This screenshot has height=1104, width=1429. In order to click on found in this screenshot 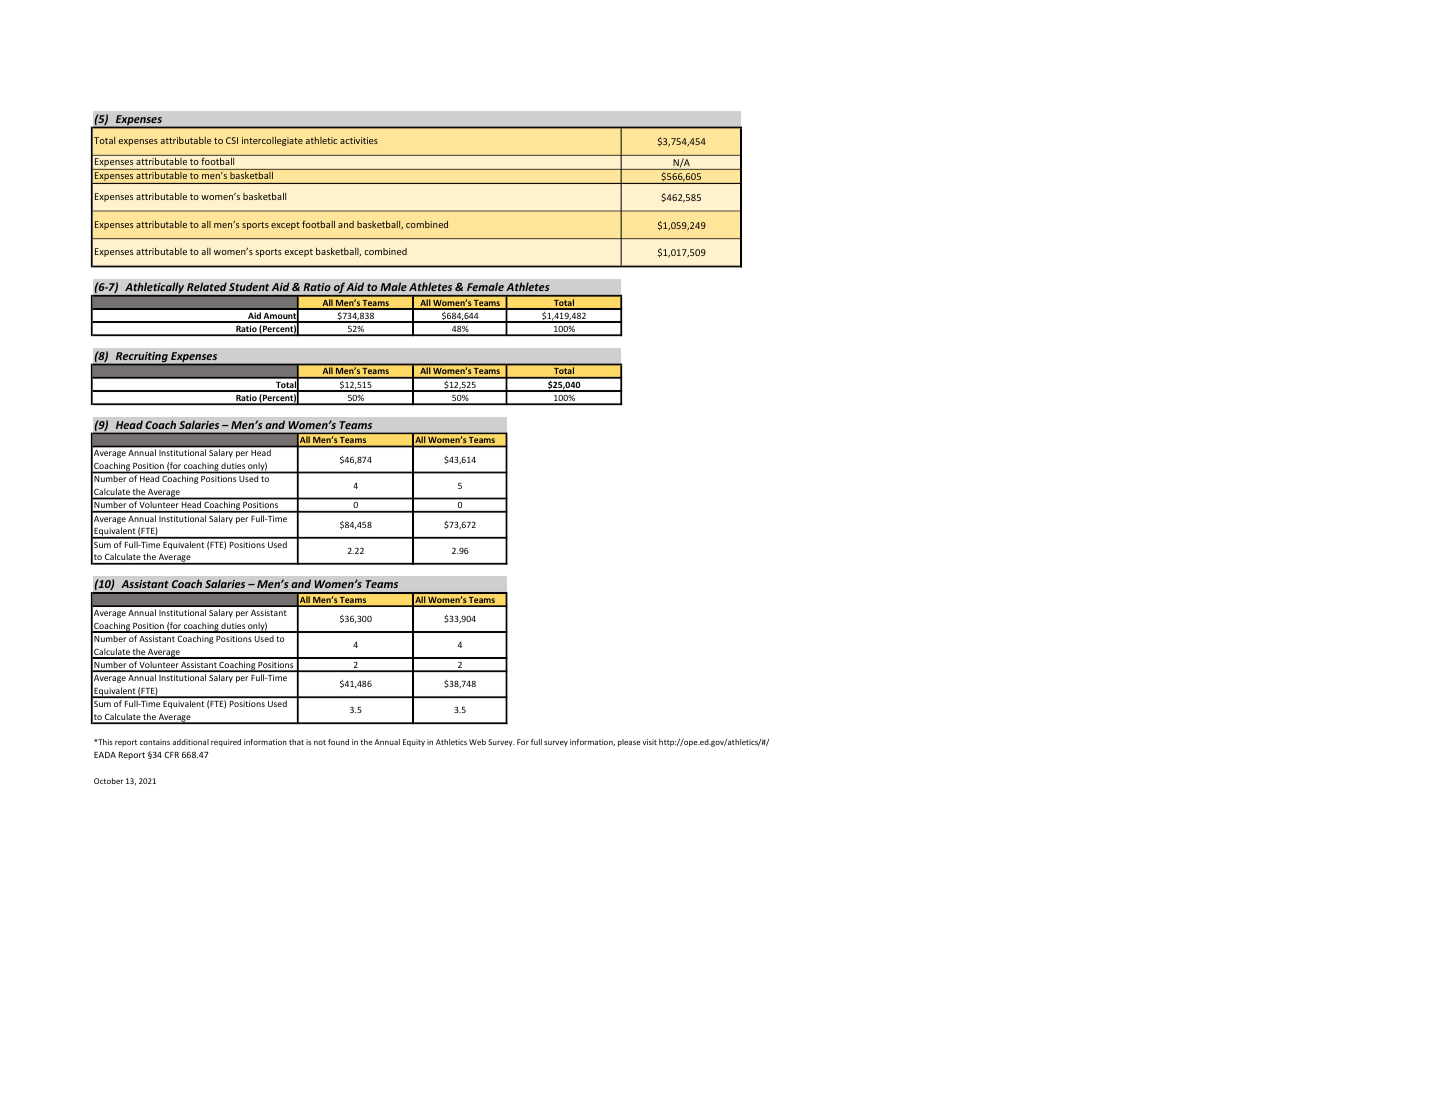, I will do `click(338, 742)`.
